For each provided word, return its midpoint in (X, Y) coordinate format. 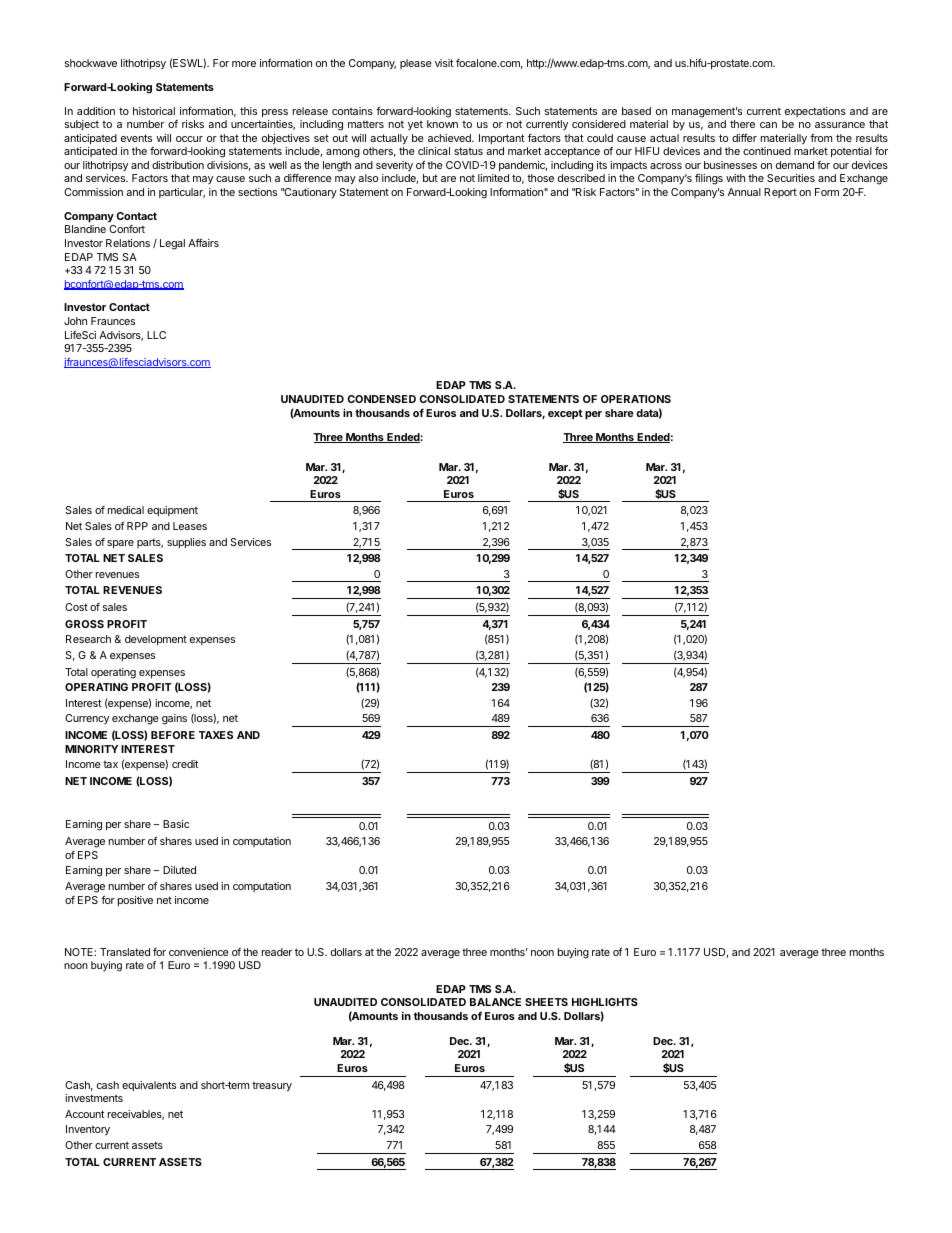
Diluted (179, 870)
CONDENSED (382, 399)
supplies (186, 543)
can (768, 125)
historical (154, 111)
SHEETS (546, 1002)
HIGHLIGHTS (605, 1002)
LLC (156, 335)
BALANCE (495, 1002)
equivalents (149, 1086)
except (565, 414)
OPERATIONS (636, 399)
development (156, 640)
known (442, 124)
